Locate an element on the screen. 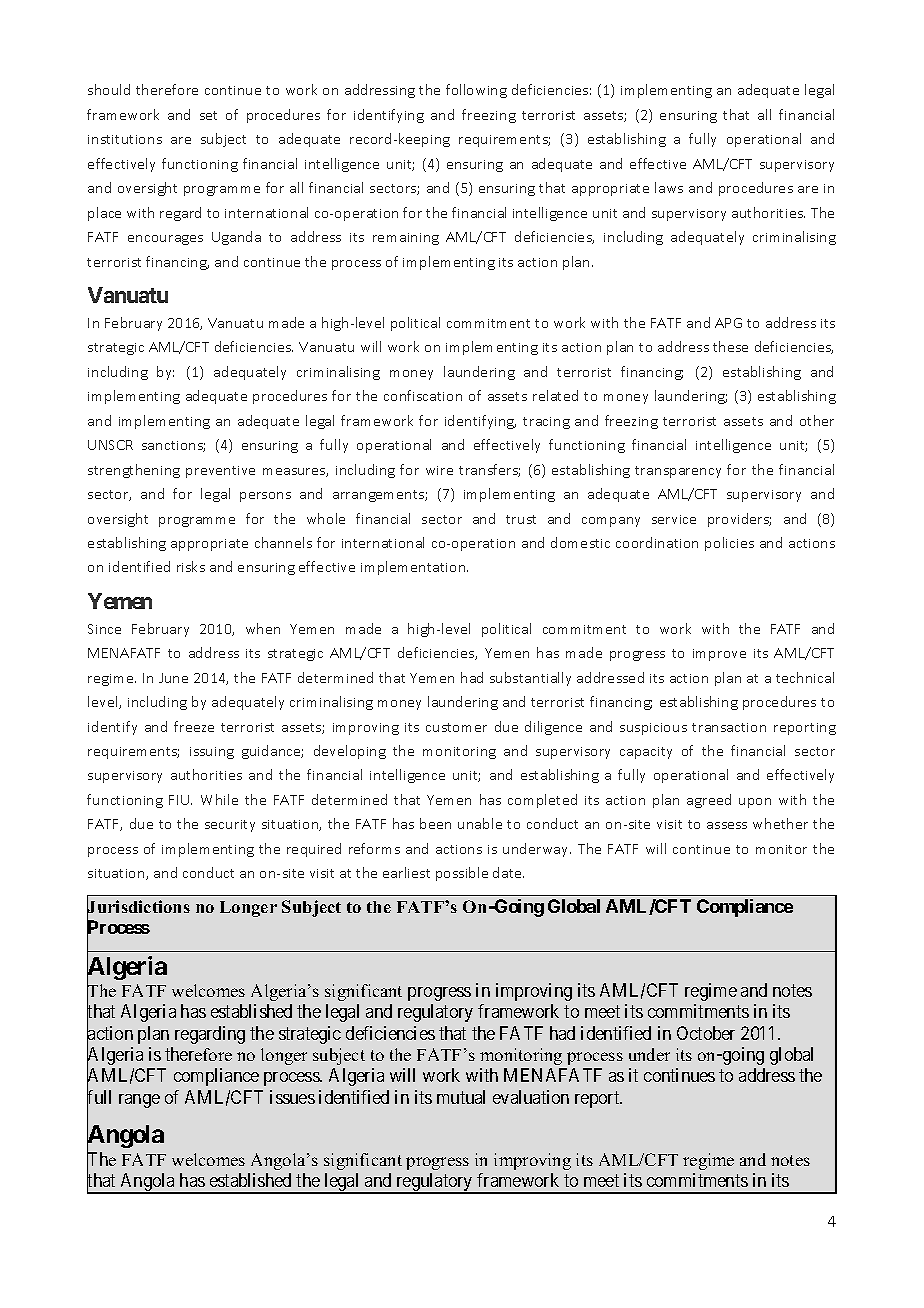 Image resolution: width=924 pixels, height=1308 pixels. unable is located at coordinates (480, 823).
